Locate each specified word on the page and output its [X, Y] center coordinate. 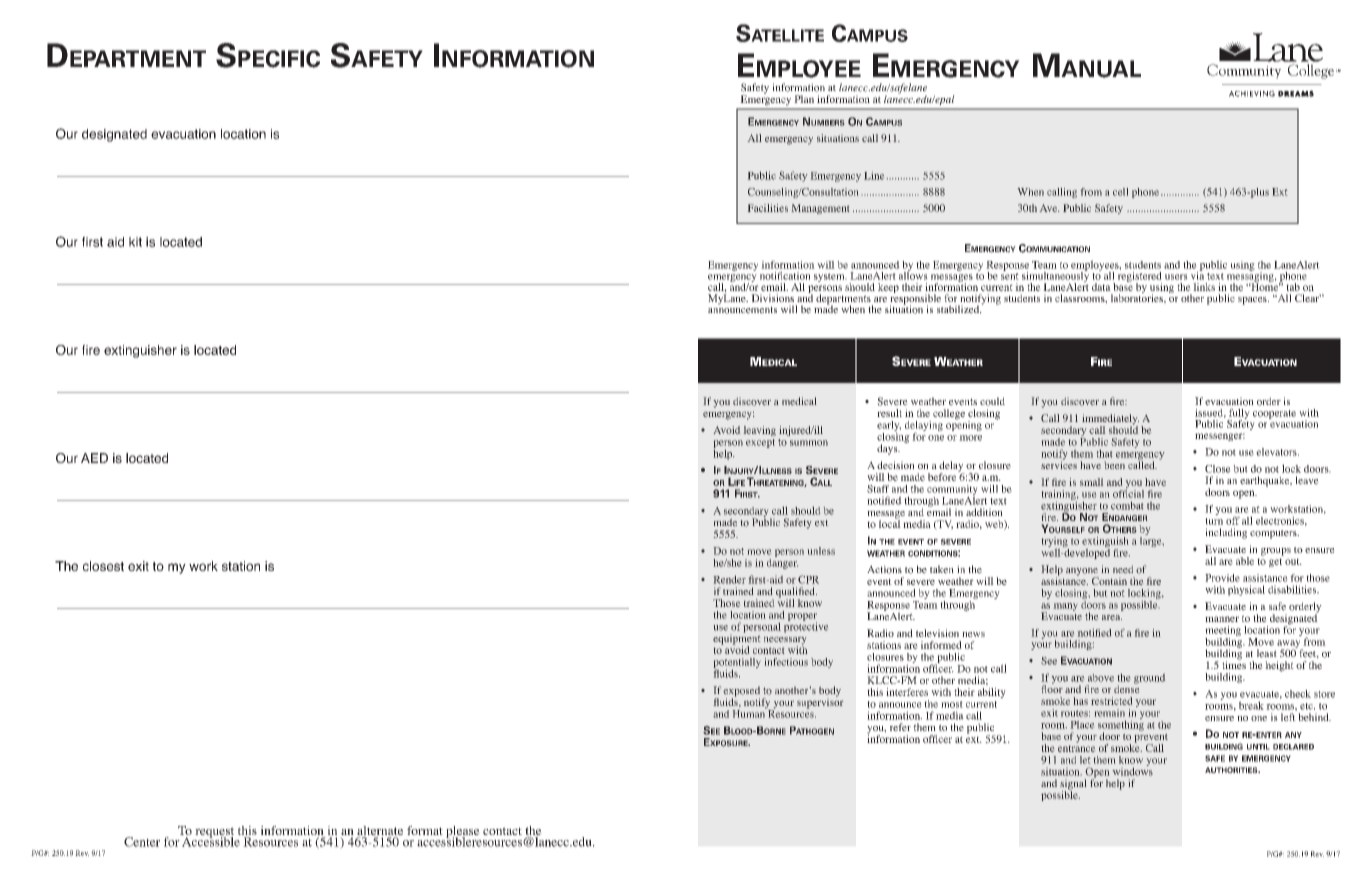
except [760, 443]
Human [749, 713]
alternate [380, 832]
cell [1120, 192]
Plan [804, 99]
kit [135, 242]
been [1114, 465]
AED [94, 458]
